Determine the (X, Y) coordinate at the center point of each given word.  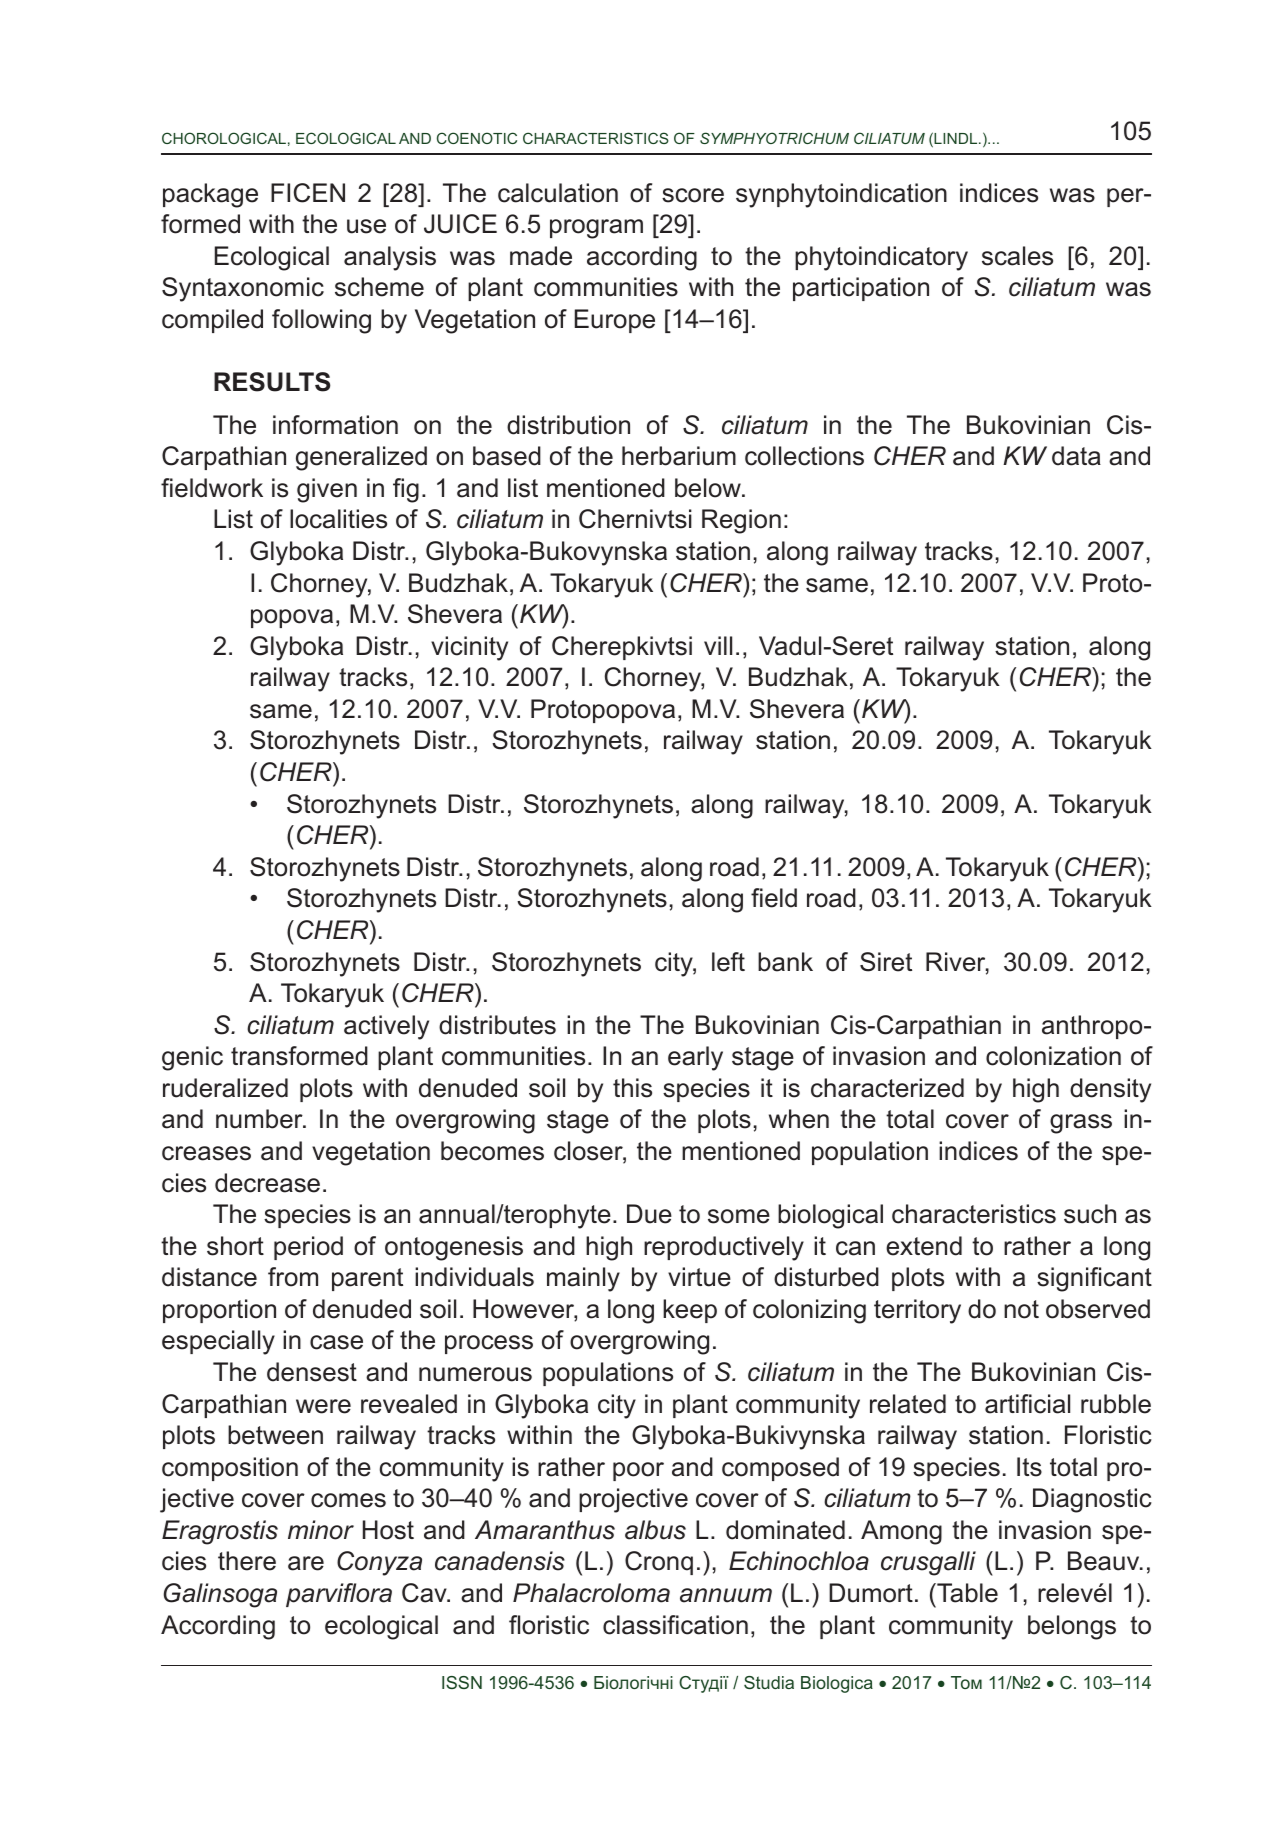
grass (1081, 1124)
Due (649, 1214)
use (366, 226)
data (1076, 456)
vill (718, 645)
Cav (425, 1593)
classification (675, 1625)
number (260, 1119)
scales (1017, 256)
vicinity (469, 648)
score (693, 195)
